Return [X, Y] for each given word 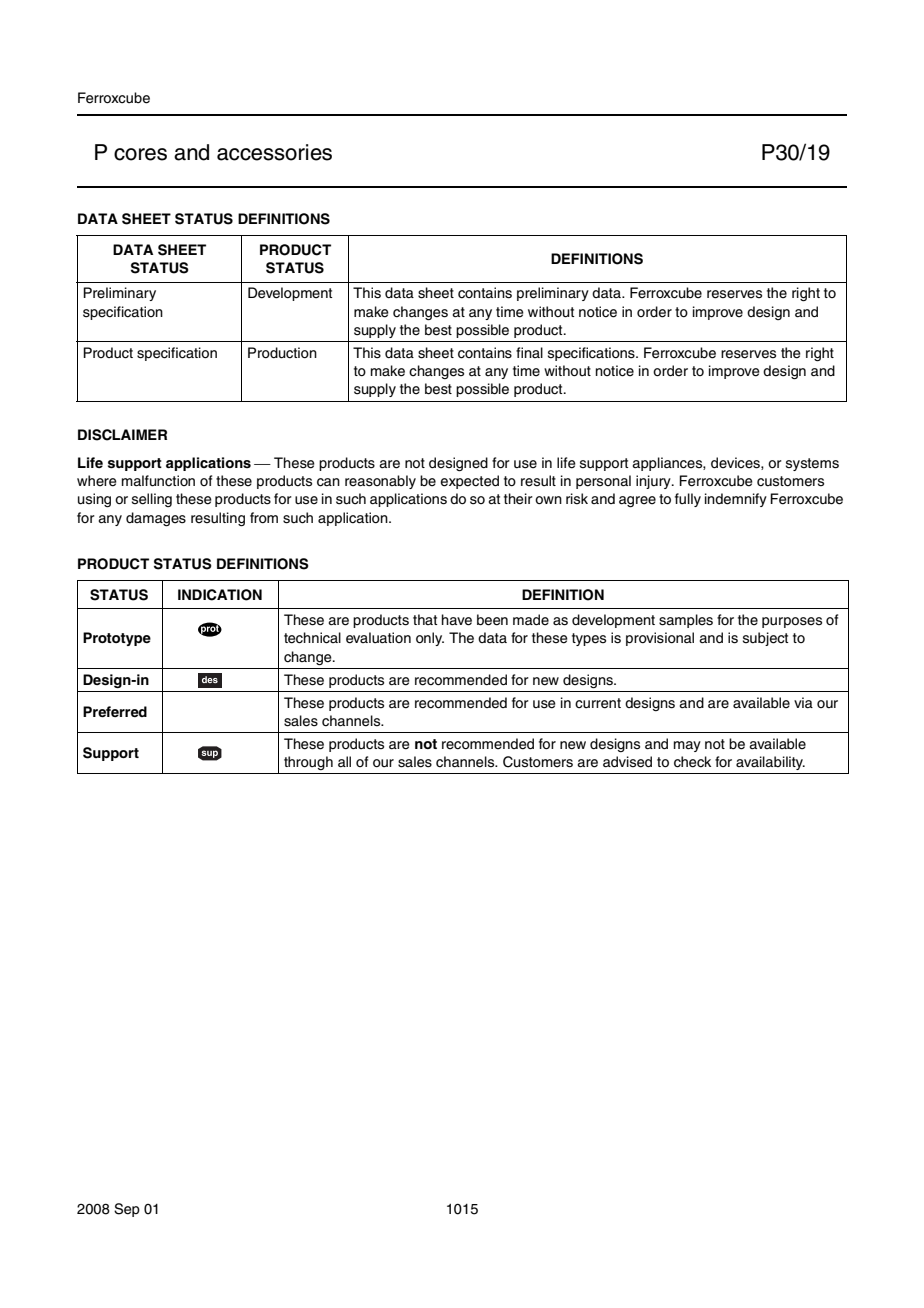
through [308, 763]
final [529, 352]
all [344, 762]
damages [156, 519]
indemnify [736, 500]
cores [140, 154]
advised [627, 762]
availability [770, 763]
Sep [127, 1210]
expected [469, 482]
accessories [274, 152]
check [692, 762]
